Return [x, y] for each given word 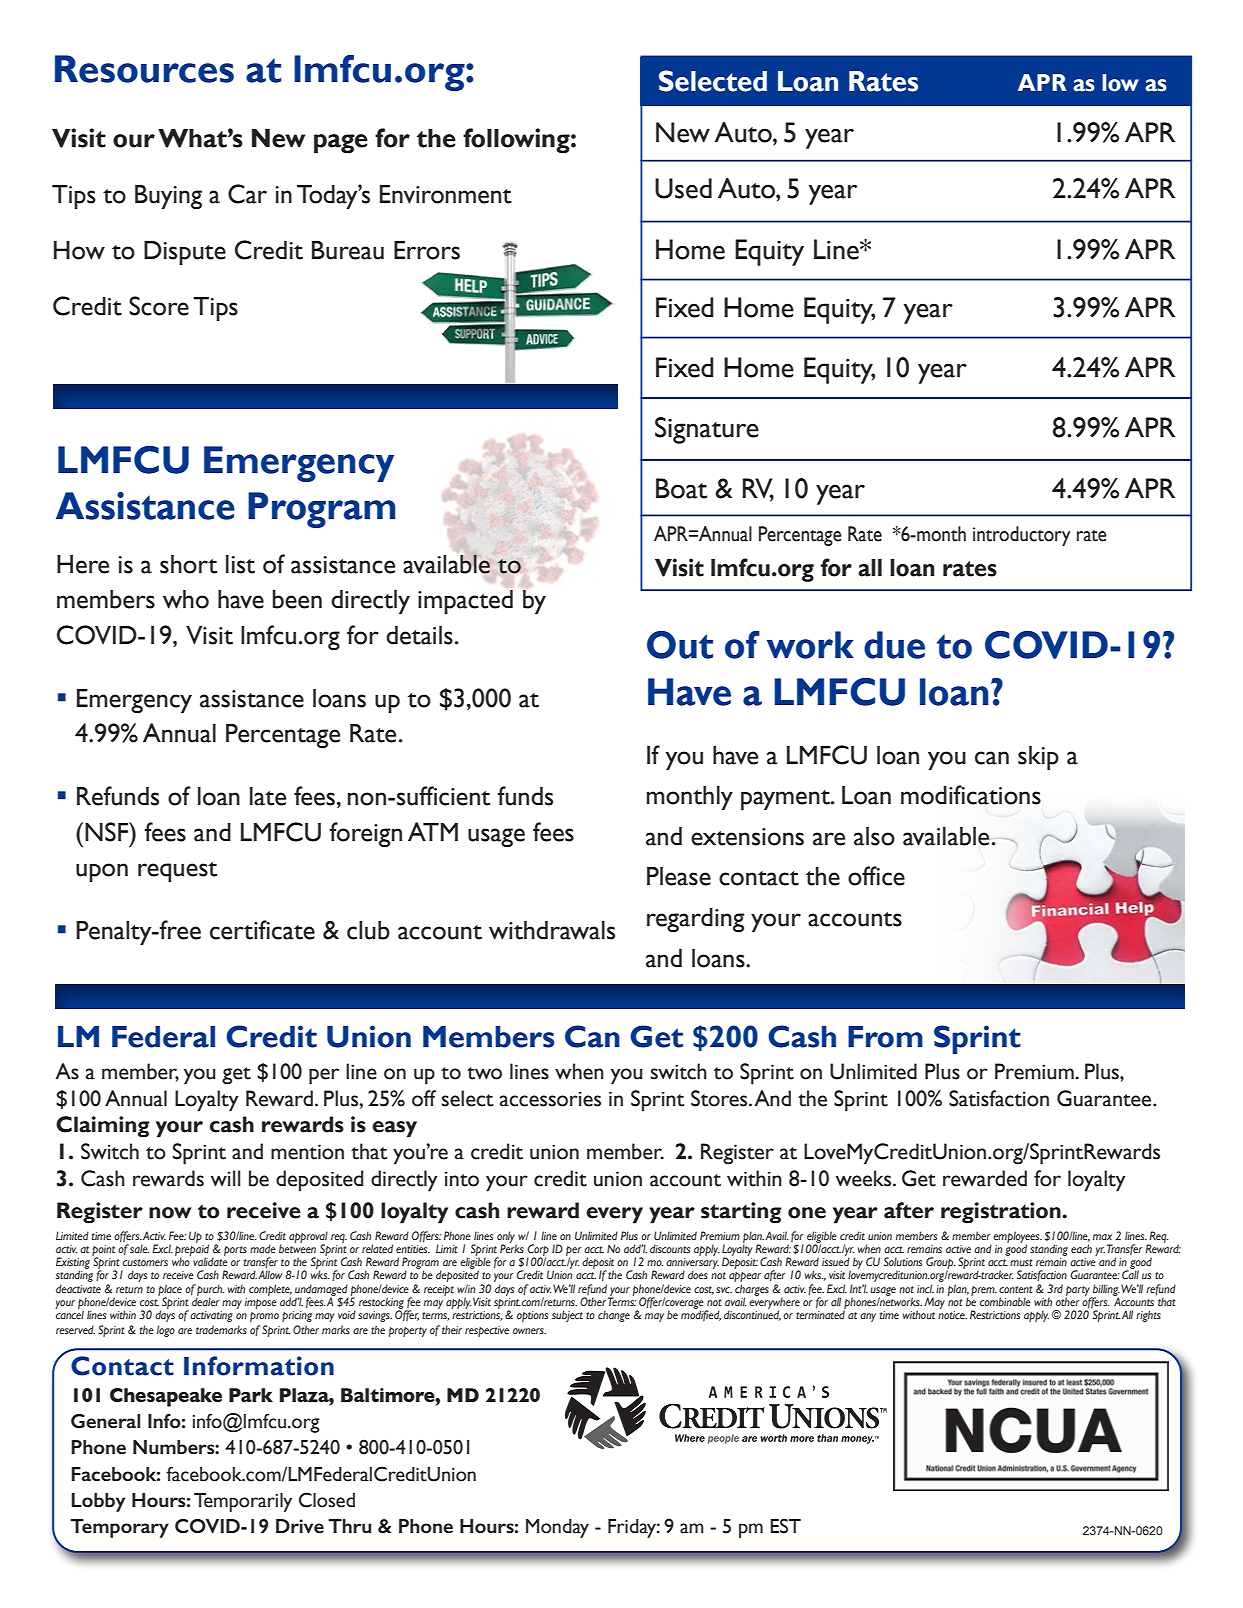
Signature [707, 430]
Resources [144, 69]
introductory [1021, 536]
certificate [262, 930]
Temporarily [243, 1502]
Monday [557, 1528]
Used [683, 188]
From [885, 1037]
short [189, 564]
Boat [681, 488]
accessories [550, 1099]
